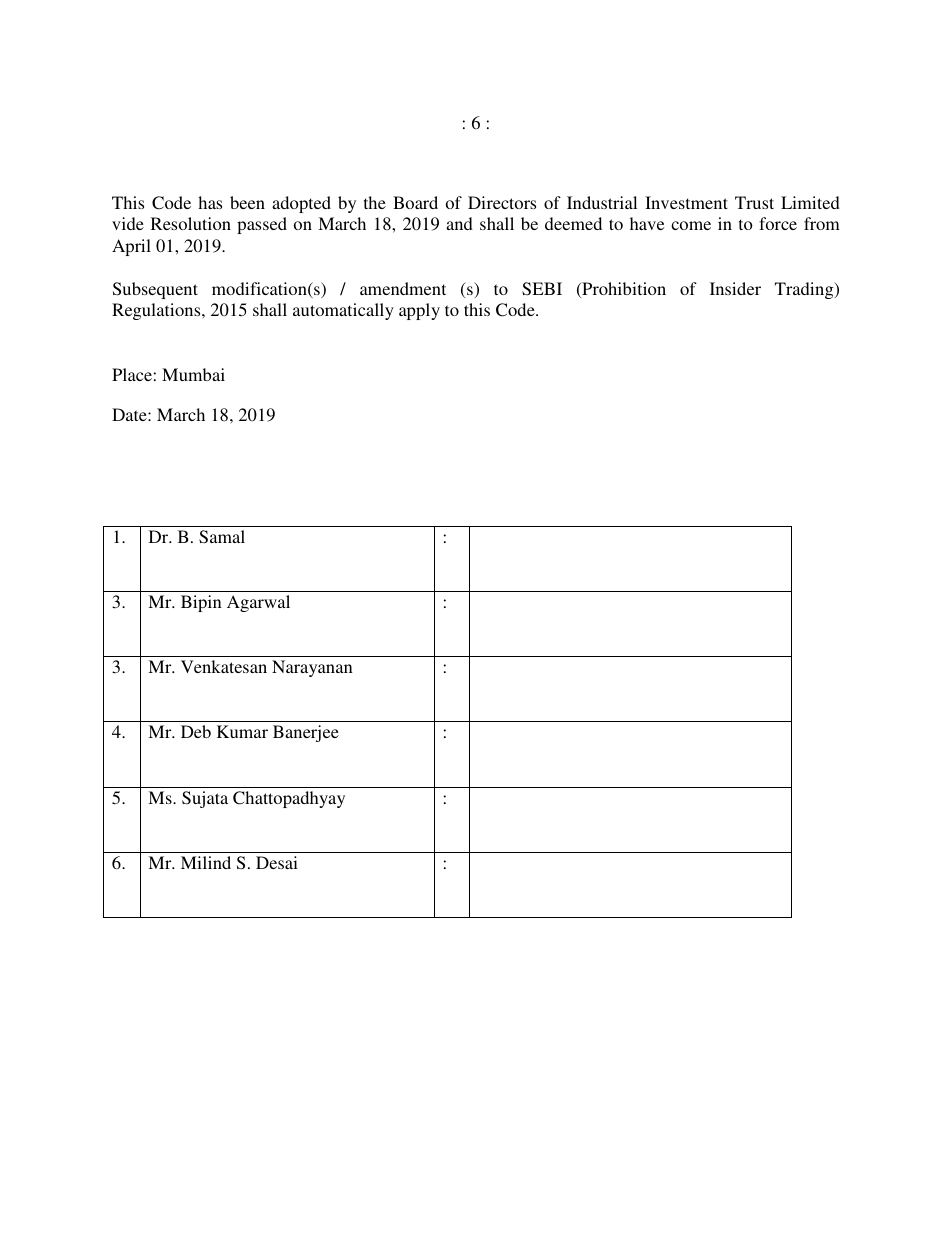 The width and height of the image is (952, 1233). I want to click on Insider, so click(735, 288).
